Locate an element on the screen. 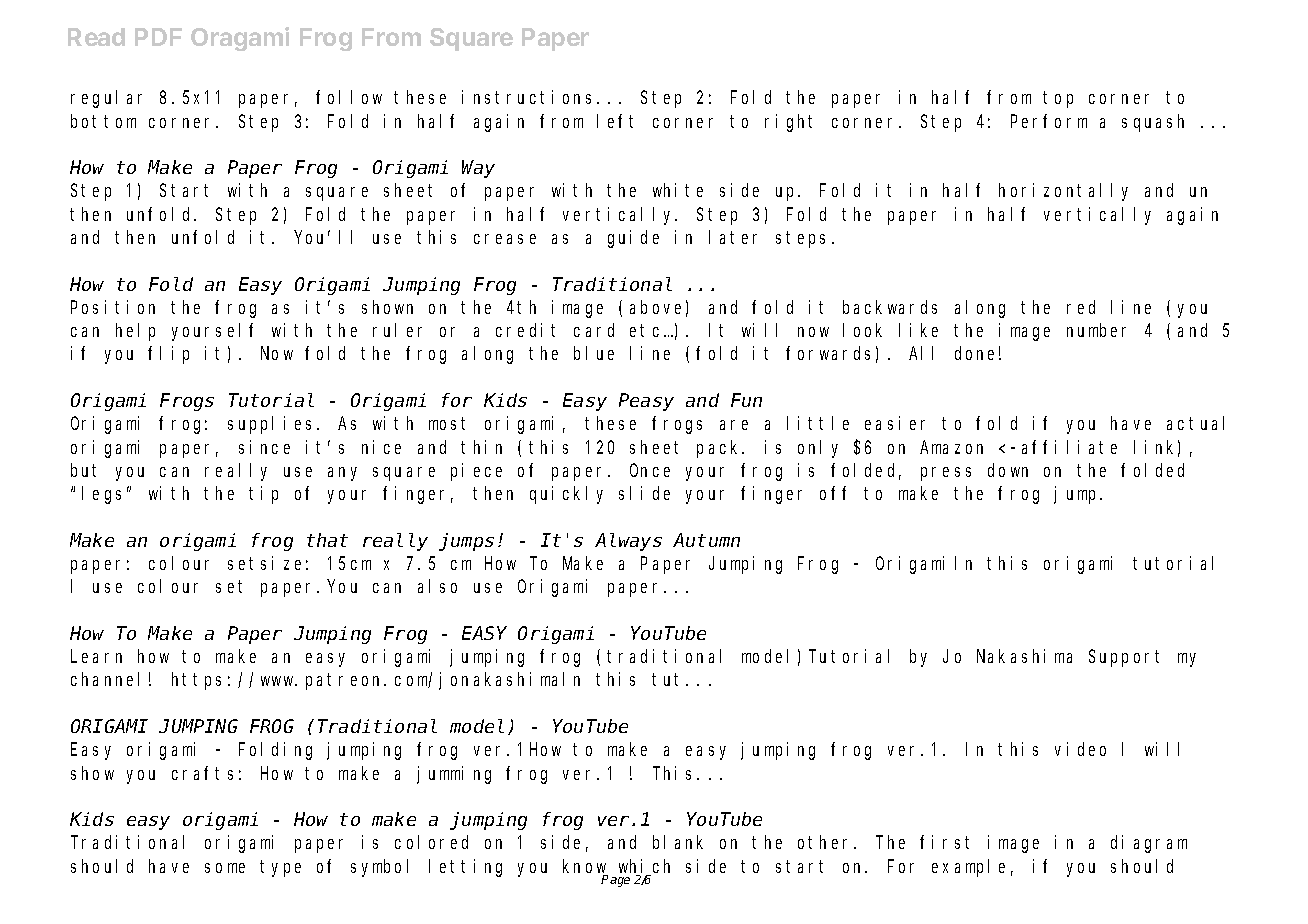 This screenshot has width=1308, height=924. backwards is located at coordinates (890, 307).
